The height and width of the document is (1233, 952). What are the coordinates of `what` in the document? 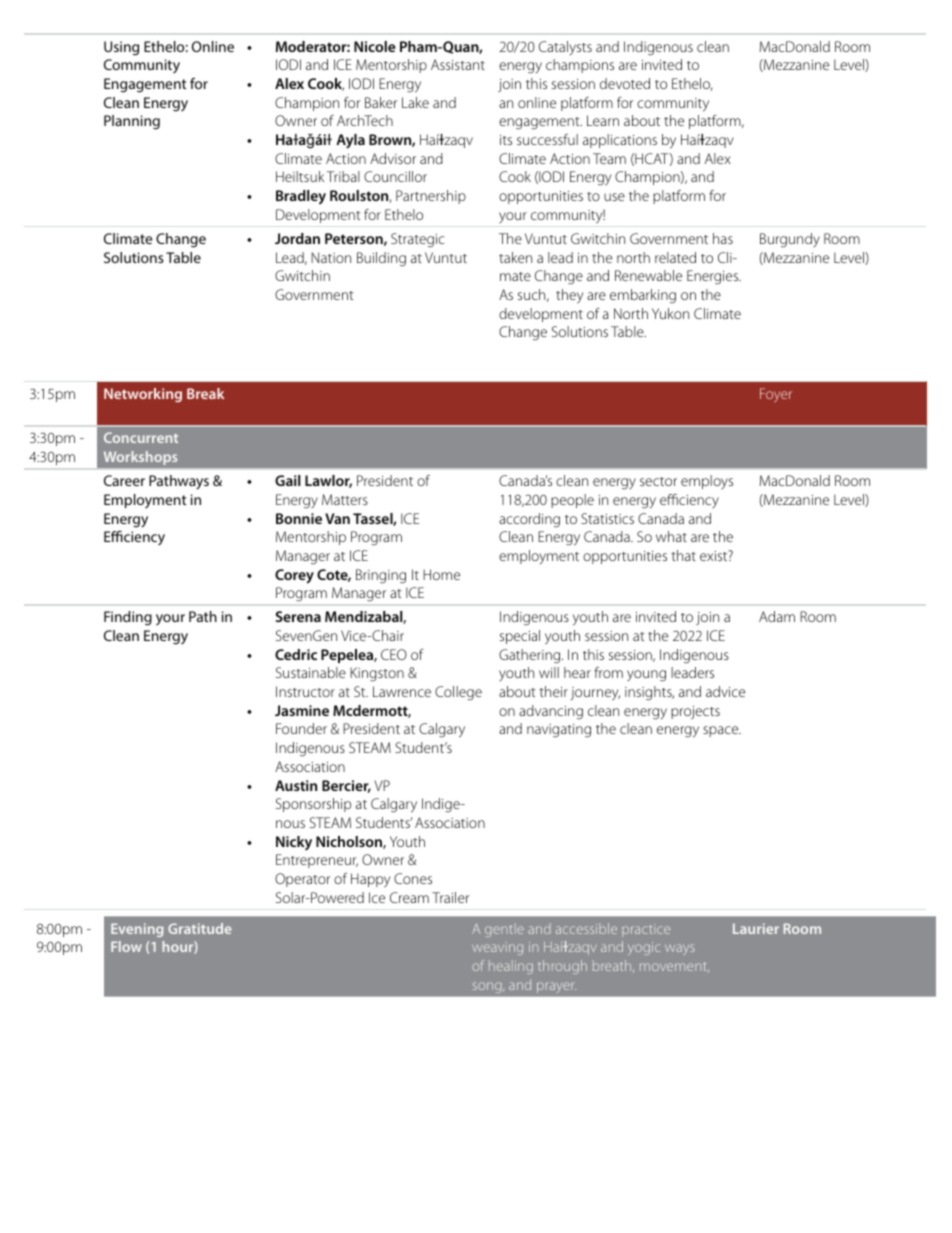 It's located at (671, 536).
